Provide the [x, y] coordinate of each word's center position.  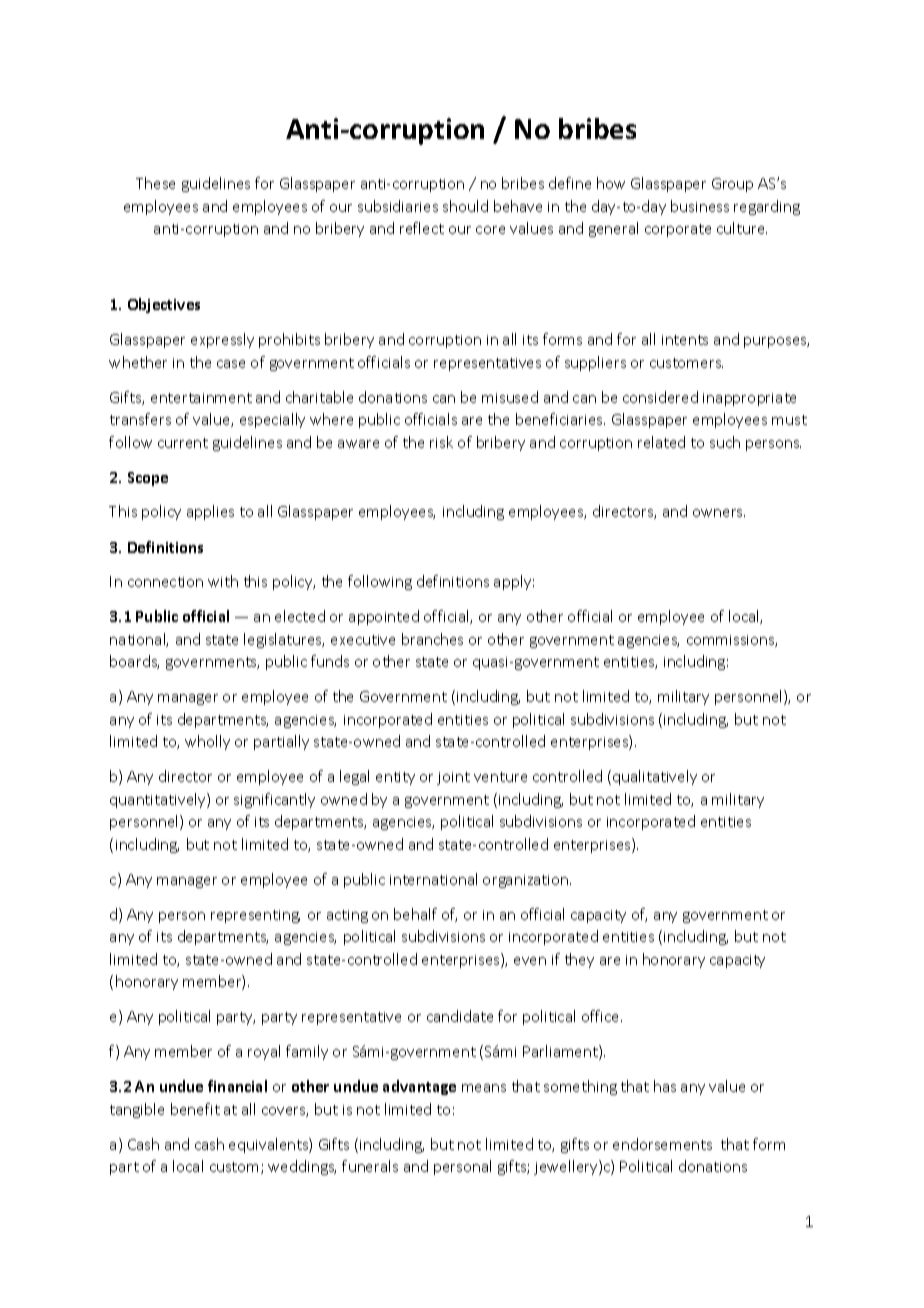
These [155, 183]
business [700, 206]
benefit [195, 1109]
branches [432, 639]
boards [134, 662]
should [465, 206]
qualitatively [655, 777]
